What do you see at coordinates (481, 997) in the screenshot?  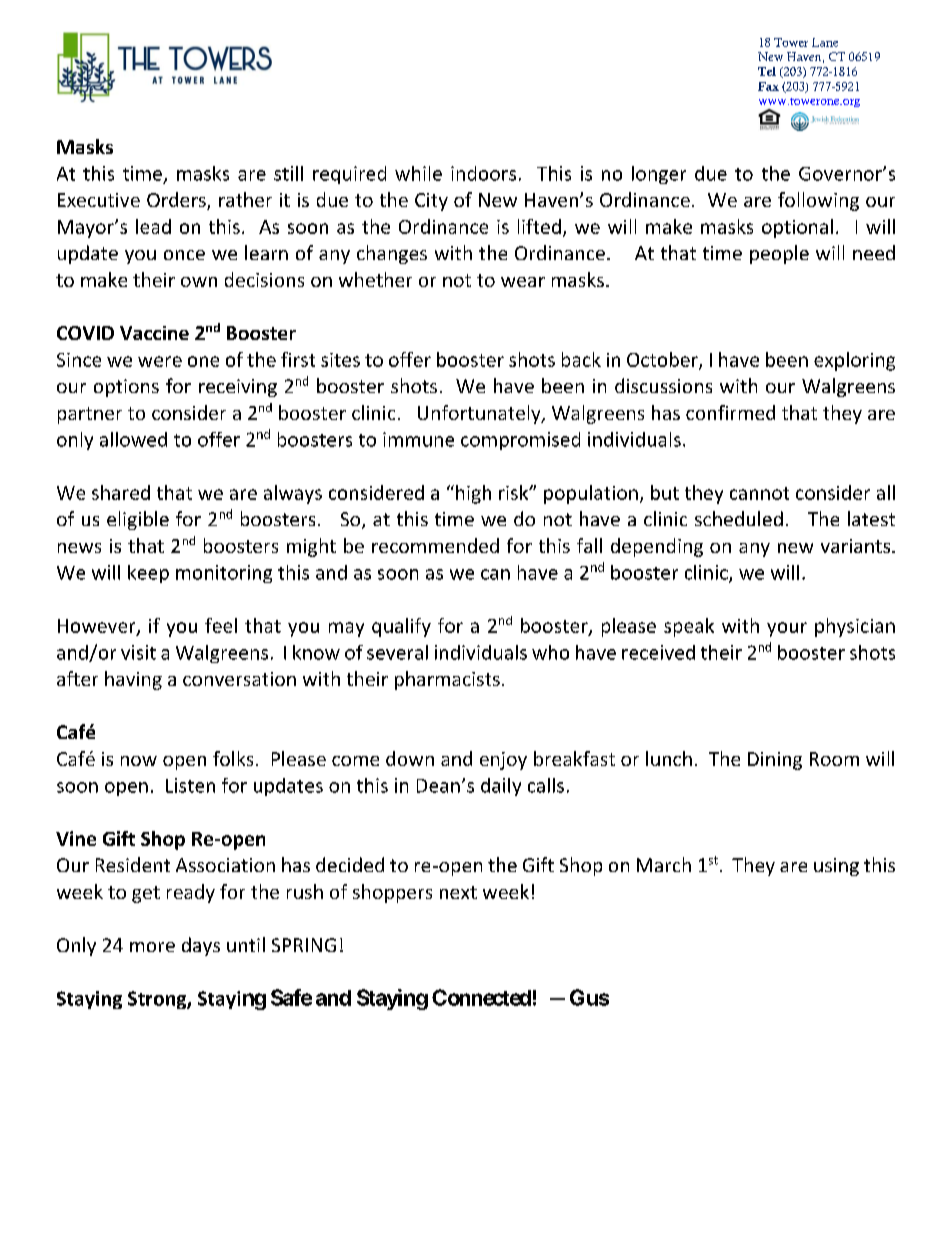 I see `Connected` at bounding box center [481, 997].
